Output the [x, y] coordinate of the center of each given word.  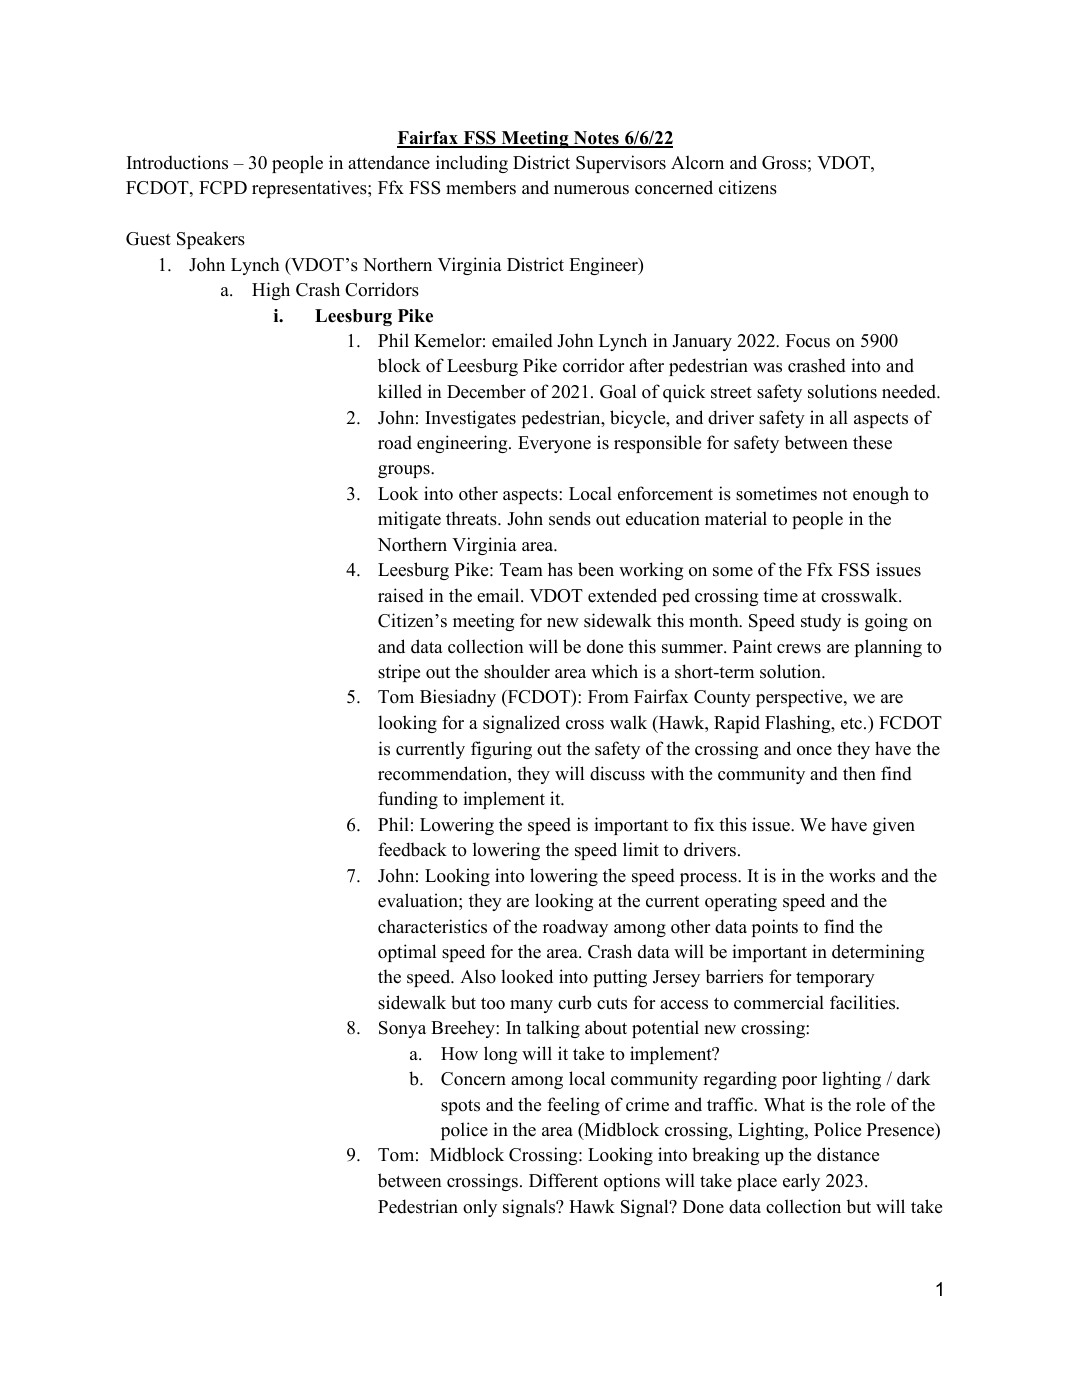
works [852, 875]
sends [570, 518]
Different [563, 1180]
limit [641, 849]
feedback [412, 849]
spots [460, 1107]
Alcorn [697, 162]
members [481, 188]
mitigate [409, 520]
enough [881, 495]
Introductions [177, 162]
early [801, 1182]
